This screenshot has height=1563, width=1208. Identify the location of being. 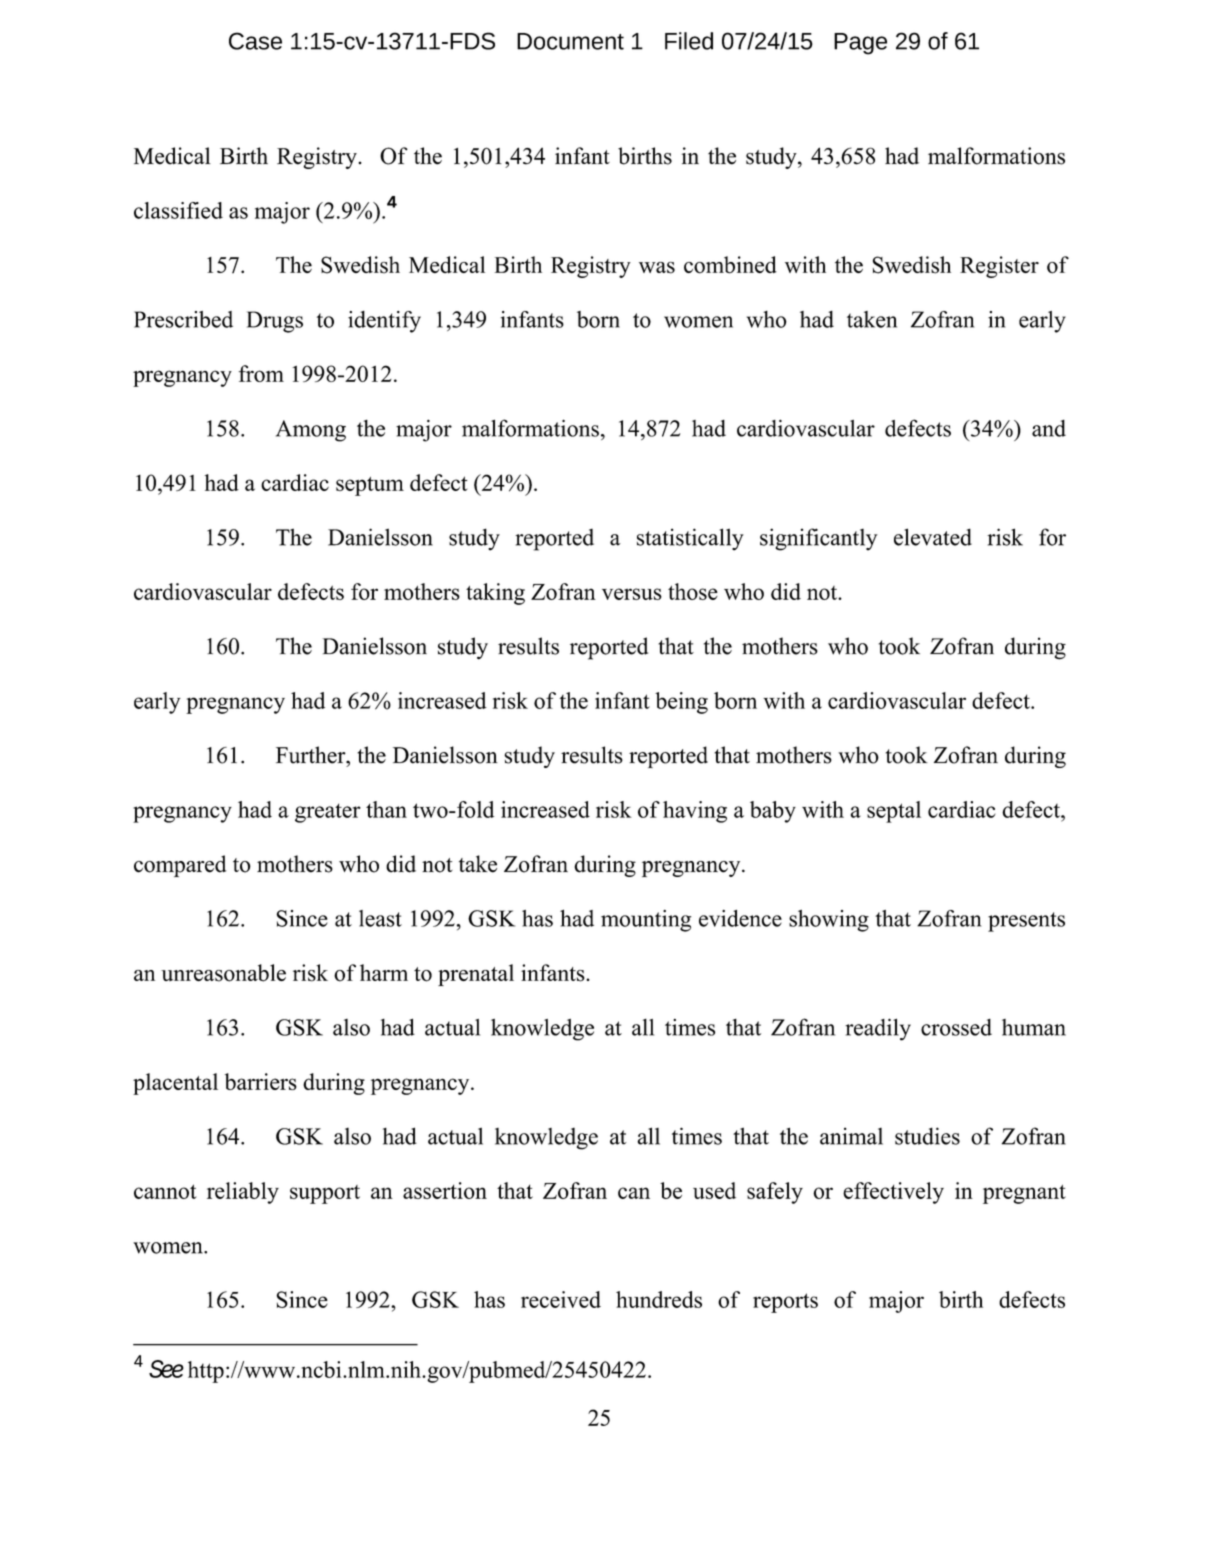
(681, 703).
